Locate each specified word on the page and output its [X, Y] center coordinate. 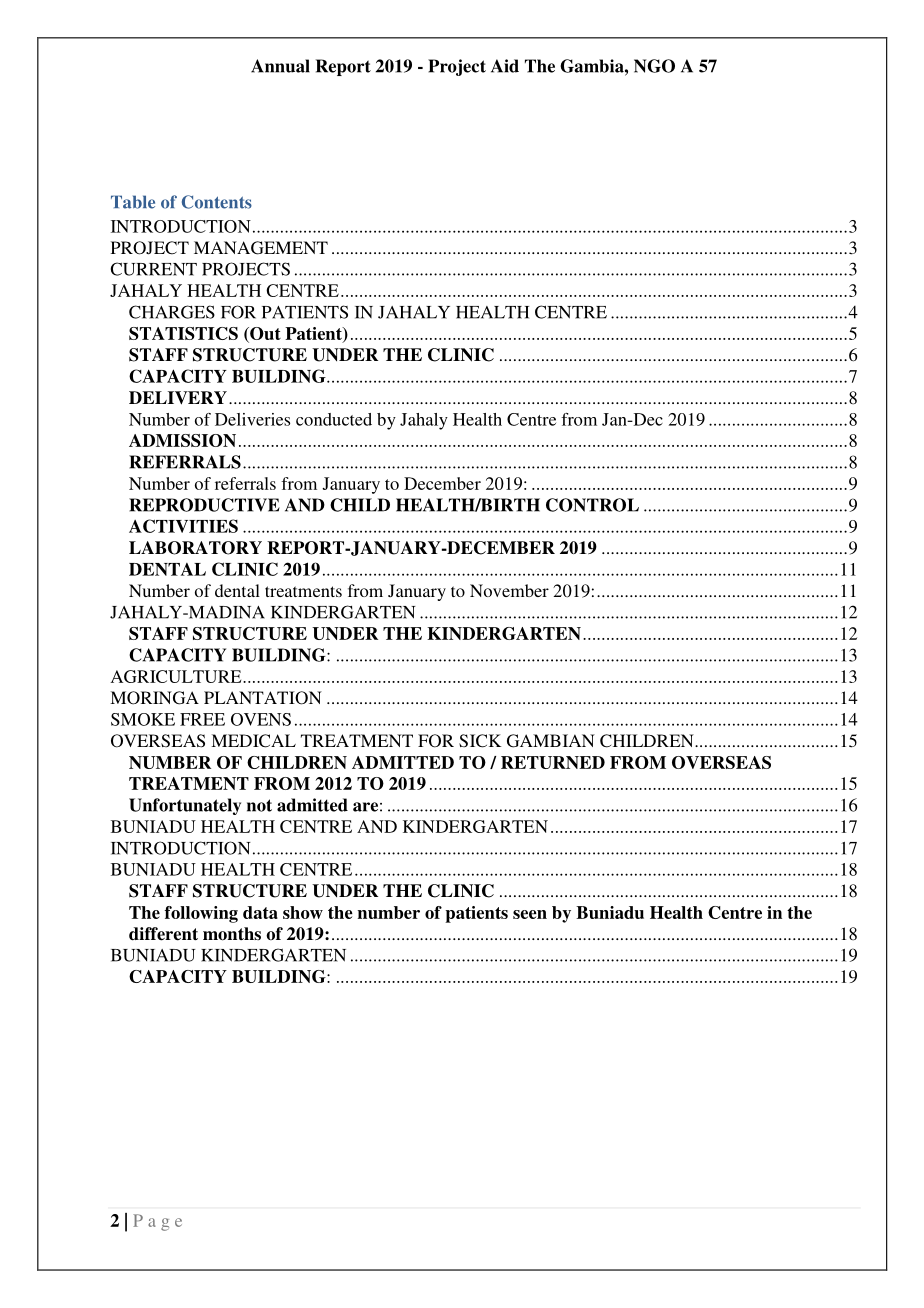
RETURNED [553, 762]
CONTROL [592, 505]
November [509, 590]
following [201, 914]
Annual [280, 66]
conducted [334, 419]
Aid [505, 66]
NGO [654, 66]
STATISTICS [183, 333]
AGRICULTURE [177, 676]
